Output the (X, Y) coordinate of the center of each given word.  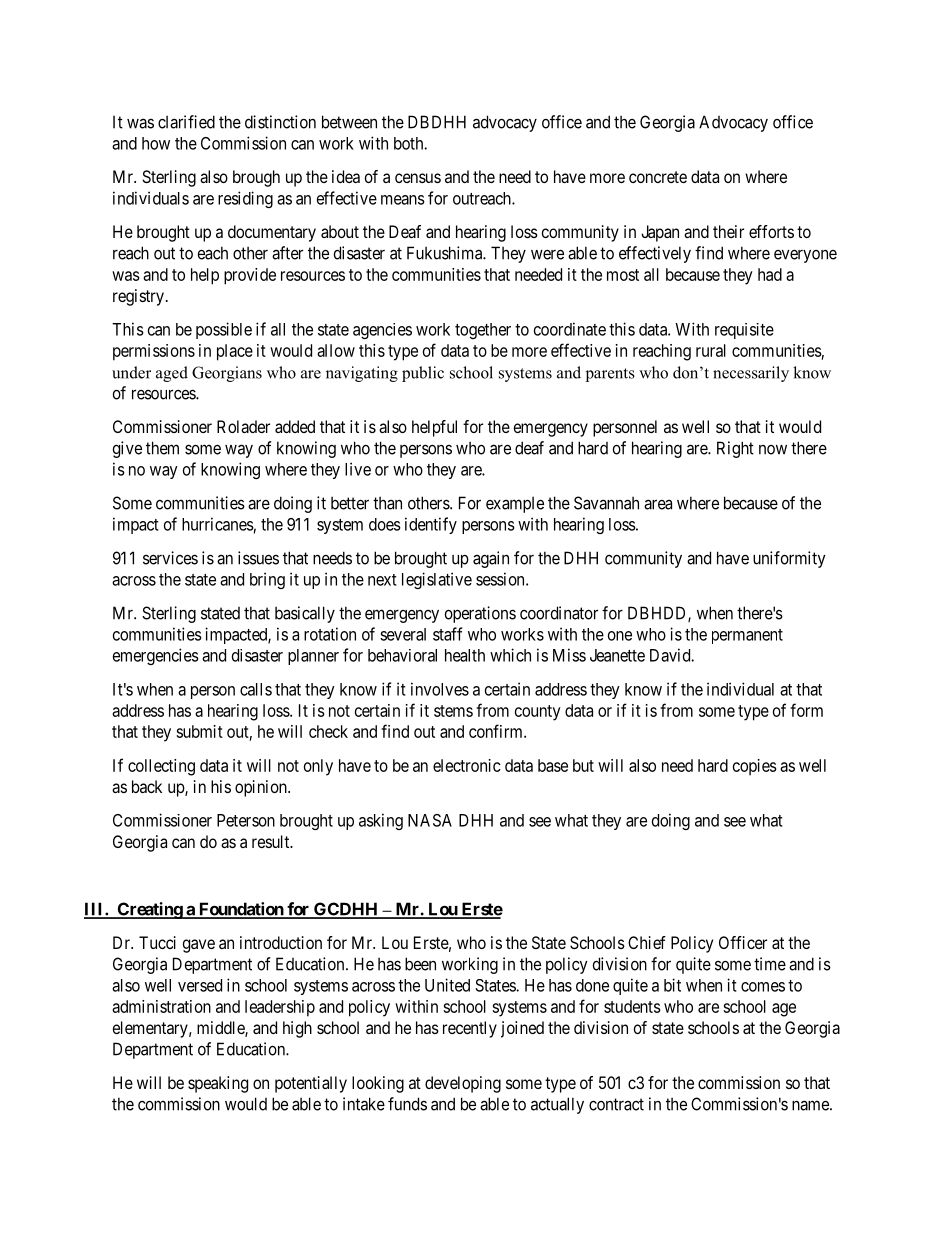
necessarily (751, 374)
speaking (218, 1084)
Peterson (246, 820)
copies (755, 767)
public (423, 374)
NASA (430, 820)
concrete (658, 177)
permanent (747, 636)
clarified (186, 122)
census (418, 178)
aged (172, 374)
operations (480, 614)
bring (267, 580)
